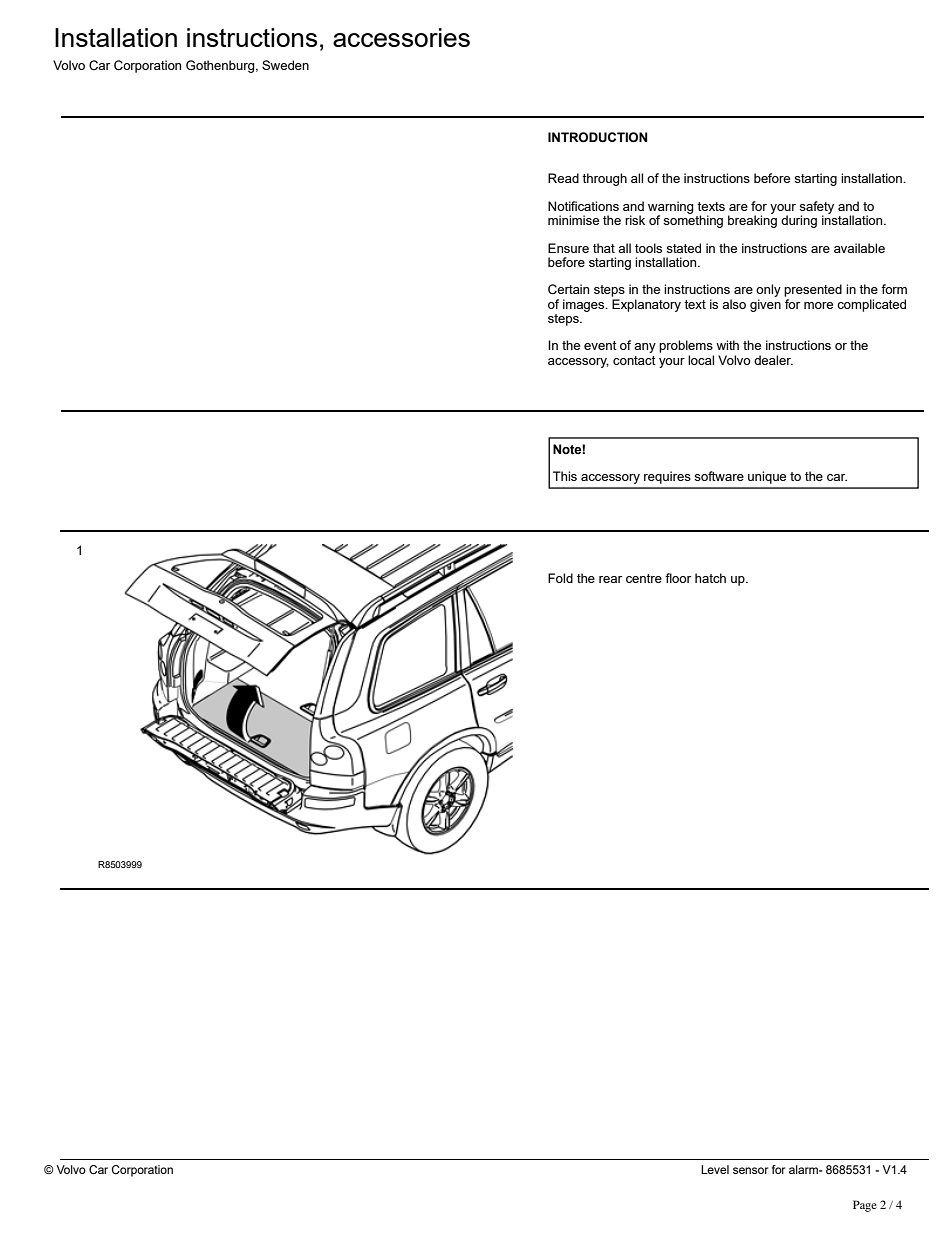  I want to click on Certain, so click(568, 289).
